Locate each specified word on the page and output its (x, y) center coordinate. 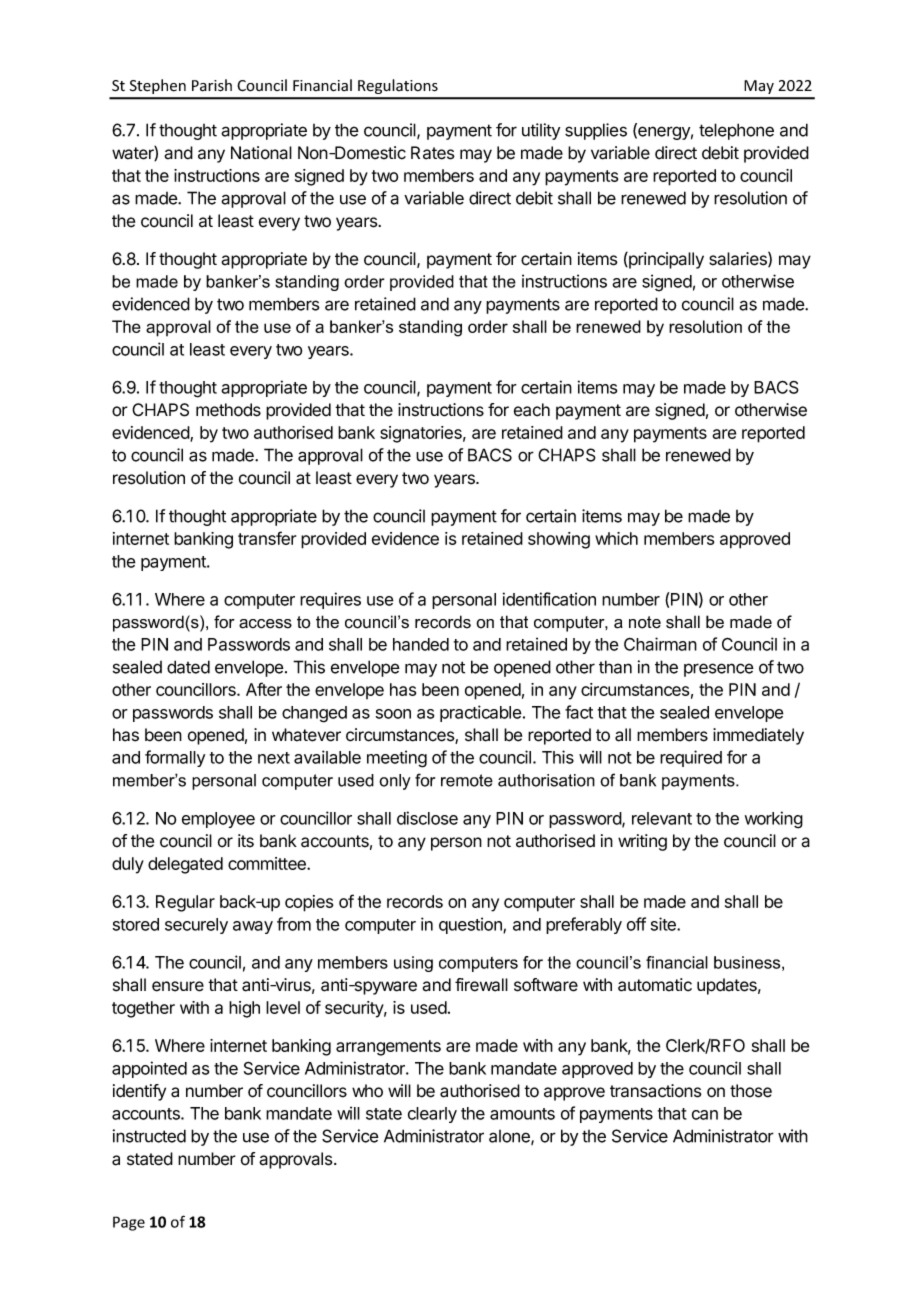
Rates (433, 153)
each (532, 410)
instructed (149, 1136)
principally (665, 260)
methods (228, 410)
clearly (432, 1115)
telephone (736, 131)
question (471, 925)
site (664, 924)
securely (196, 926)
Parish (212, 85)
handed (421, 644)
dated (188, 667)
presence (719, 670)
